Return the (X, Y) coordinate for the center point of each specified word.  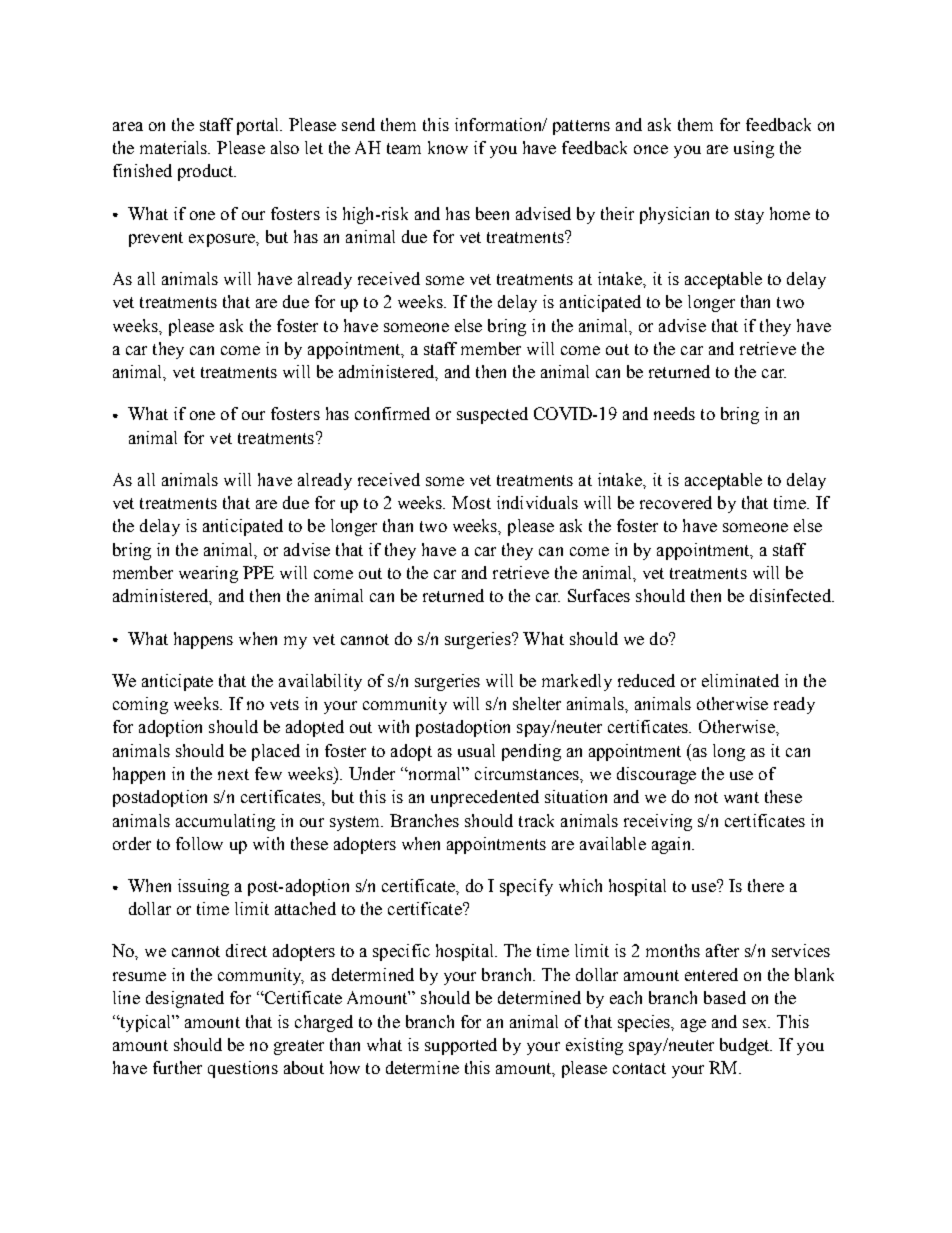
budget (746, 1046)
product (207, 172)
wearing (208, 574)
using (754, 149)
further (177, 1067)
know (448, 147)
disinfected (791, 595)
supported (461, 1046)
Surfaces (599, 595)
